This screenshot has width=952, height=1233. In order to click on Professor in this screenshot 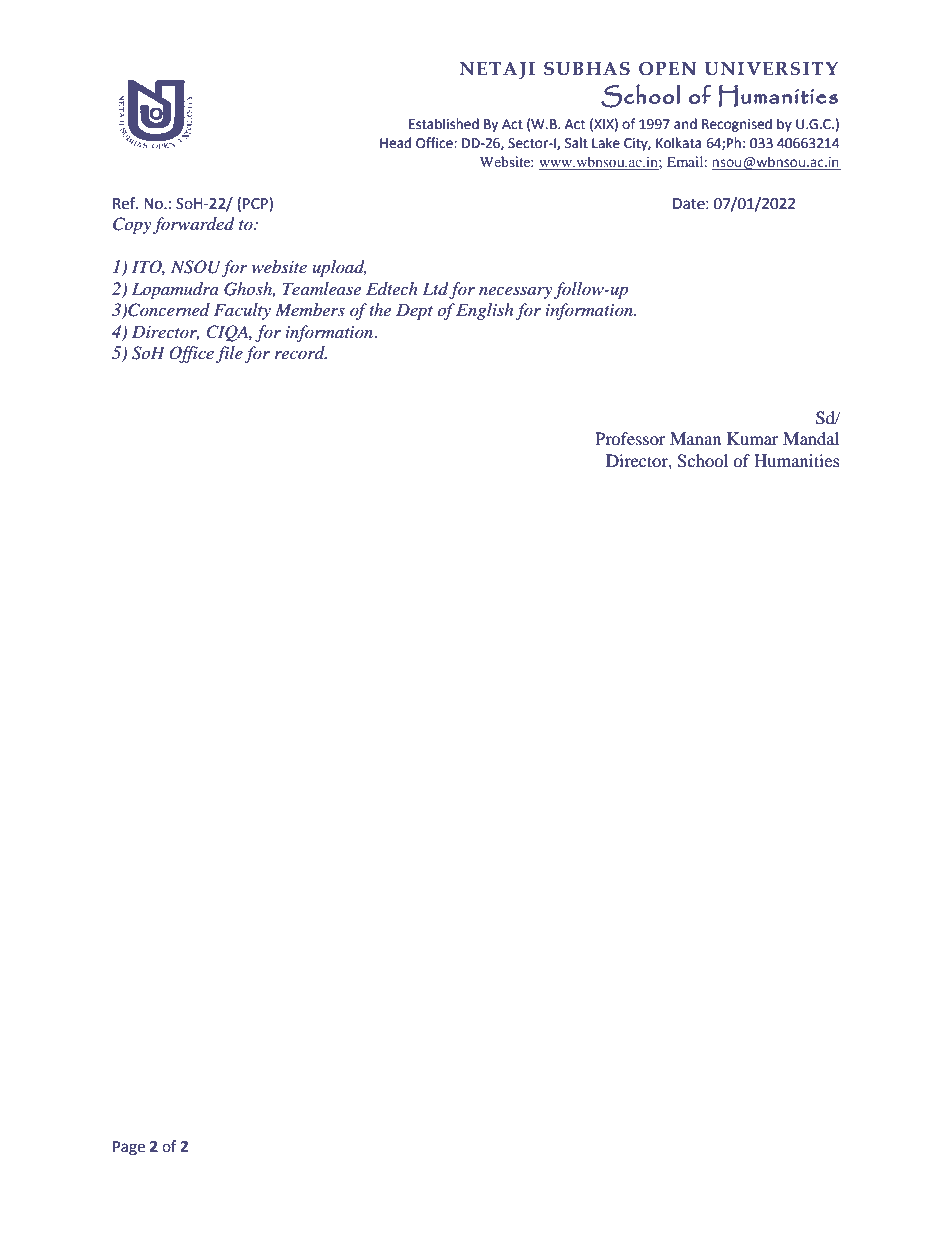, I will do `click(630, 438)`.
